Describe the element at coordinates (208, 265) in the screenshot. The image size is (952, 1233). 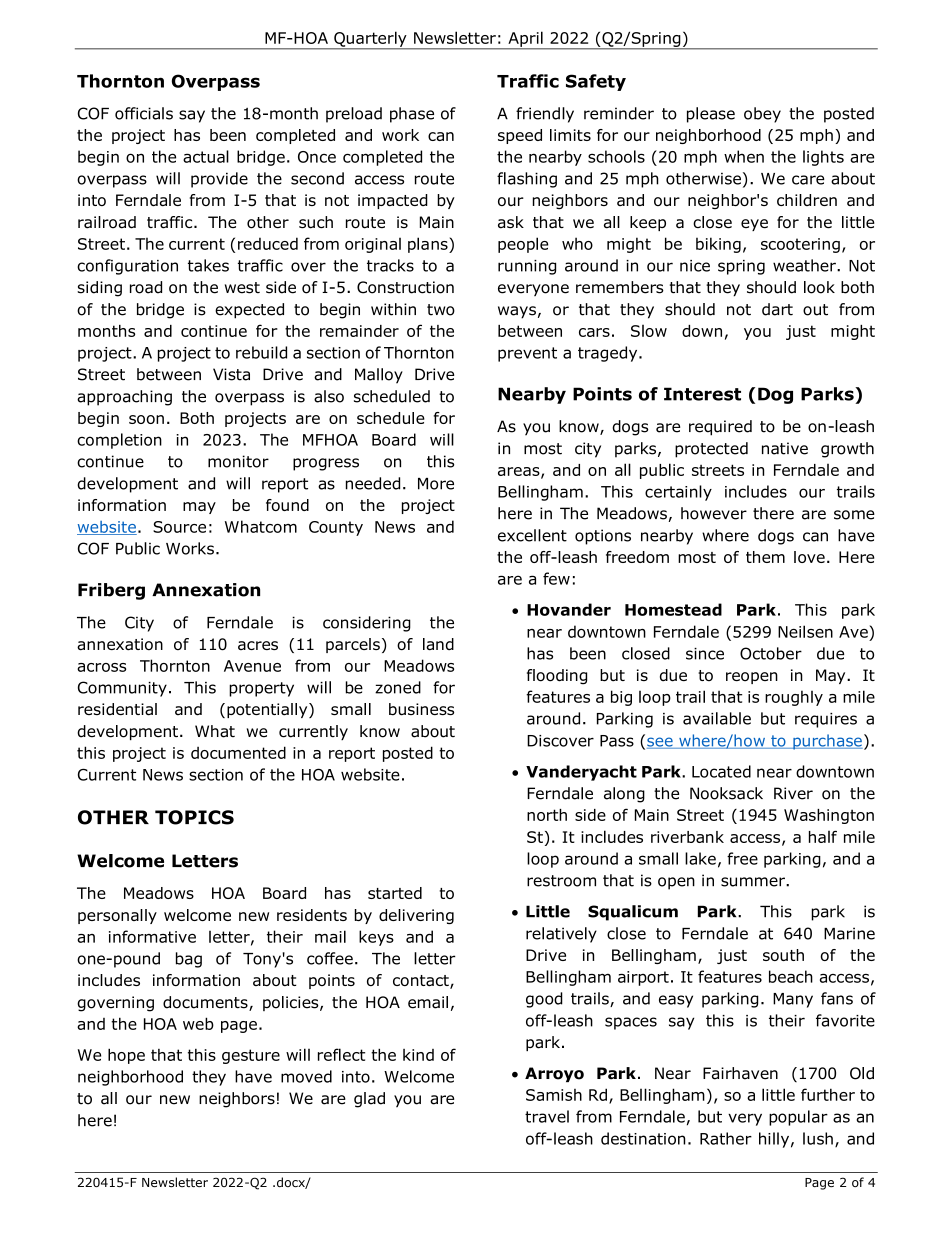
I see `takes` at that location.
